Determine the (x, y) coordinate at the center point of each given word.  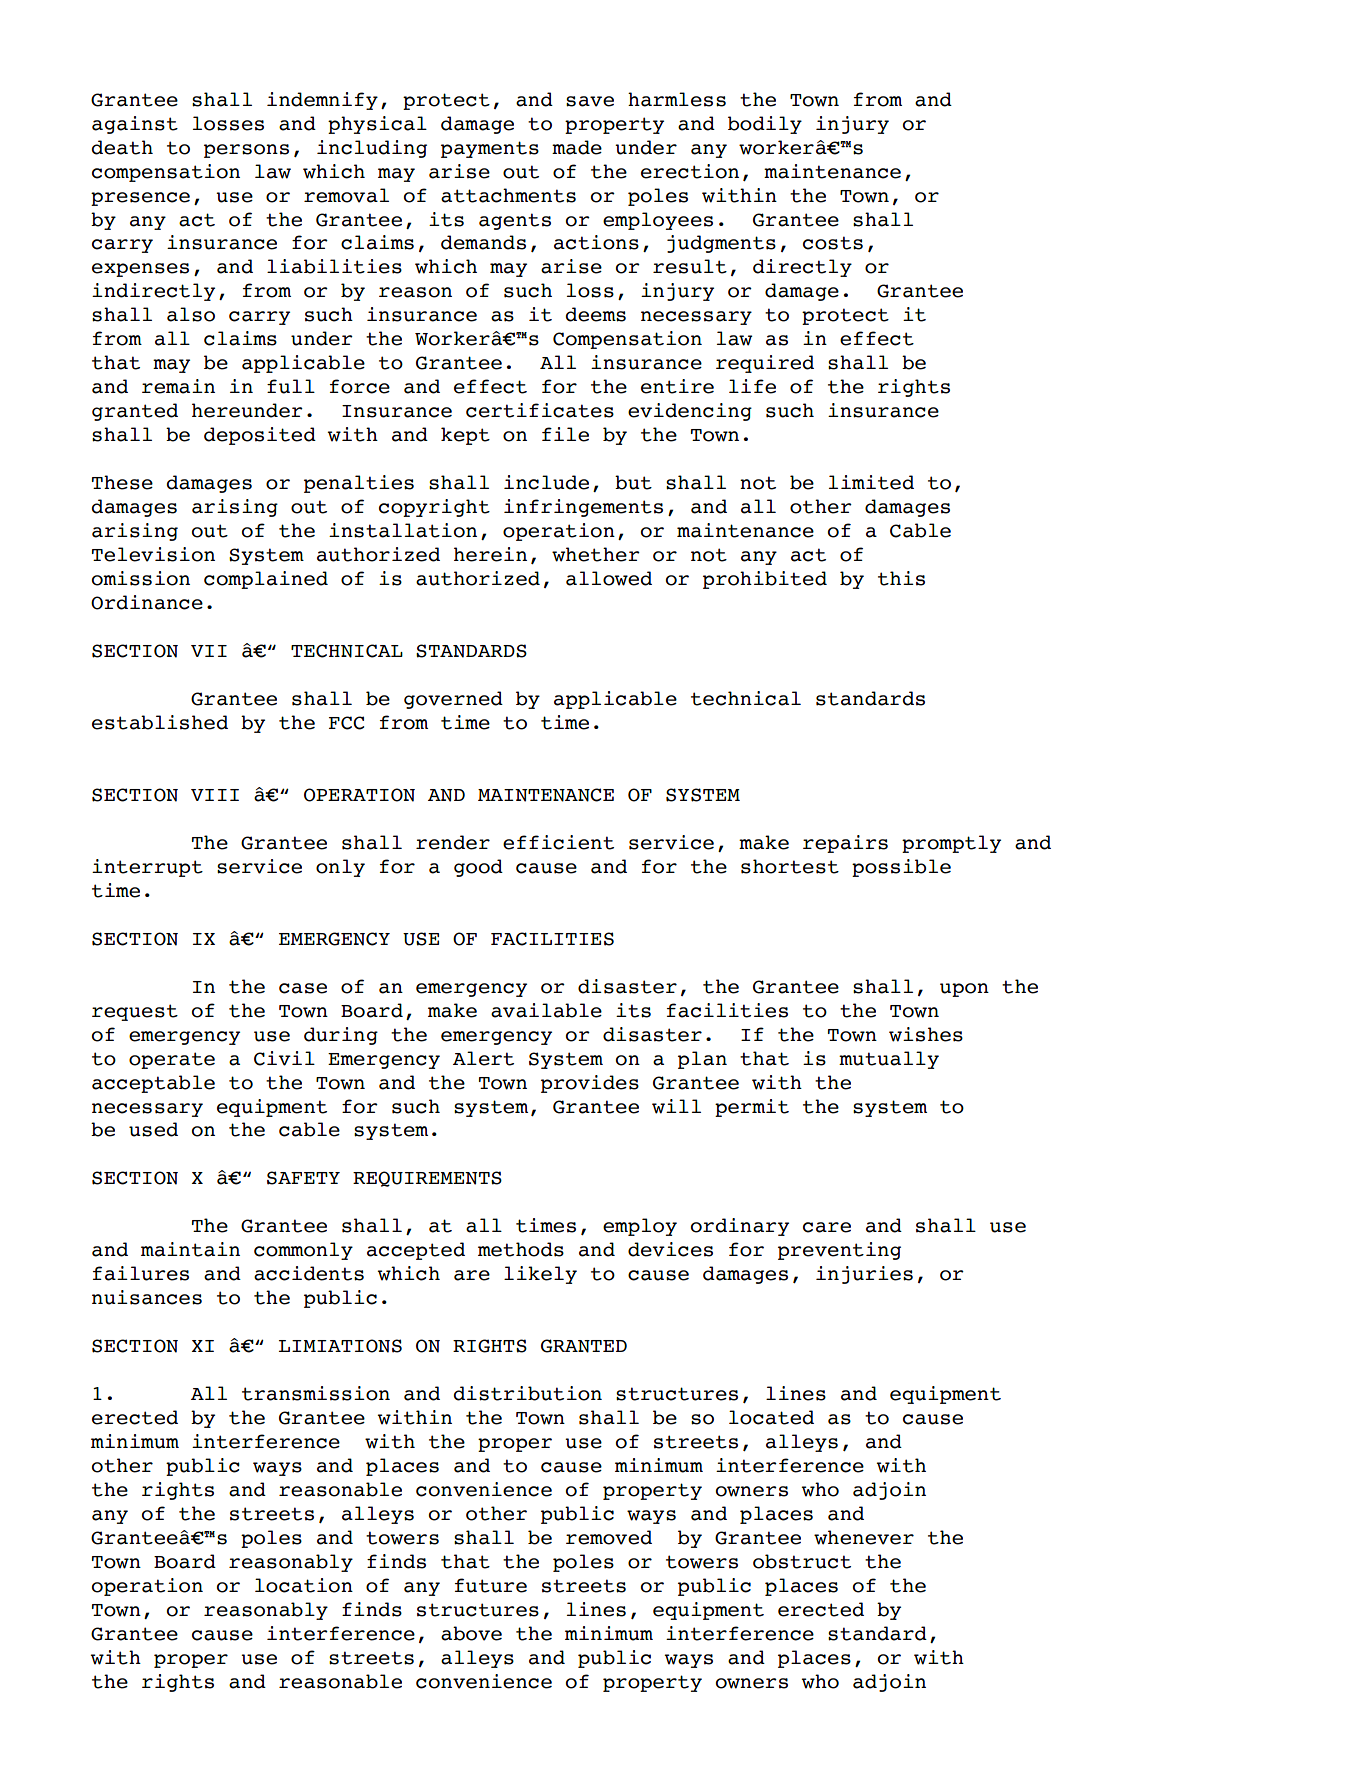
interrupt (147, 868)
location (304, 1585)
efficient (558, 842)
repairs (845, 844)
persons (246, 151)
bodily (765, 125)
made (577, 147)
